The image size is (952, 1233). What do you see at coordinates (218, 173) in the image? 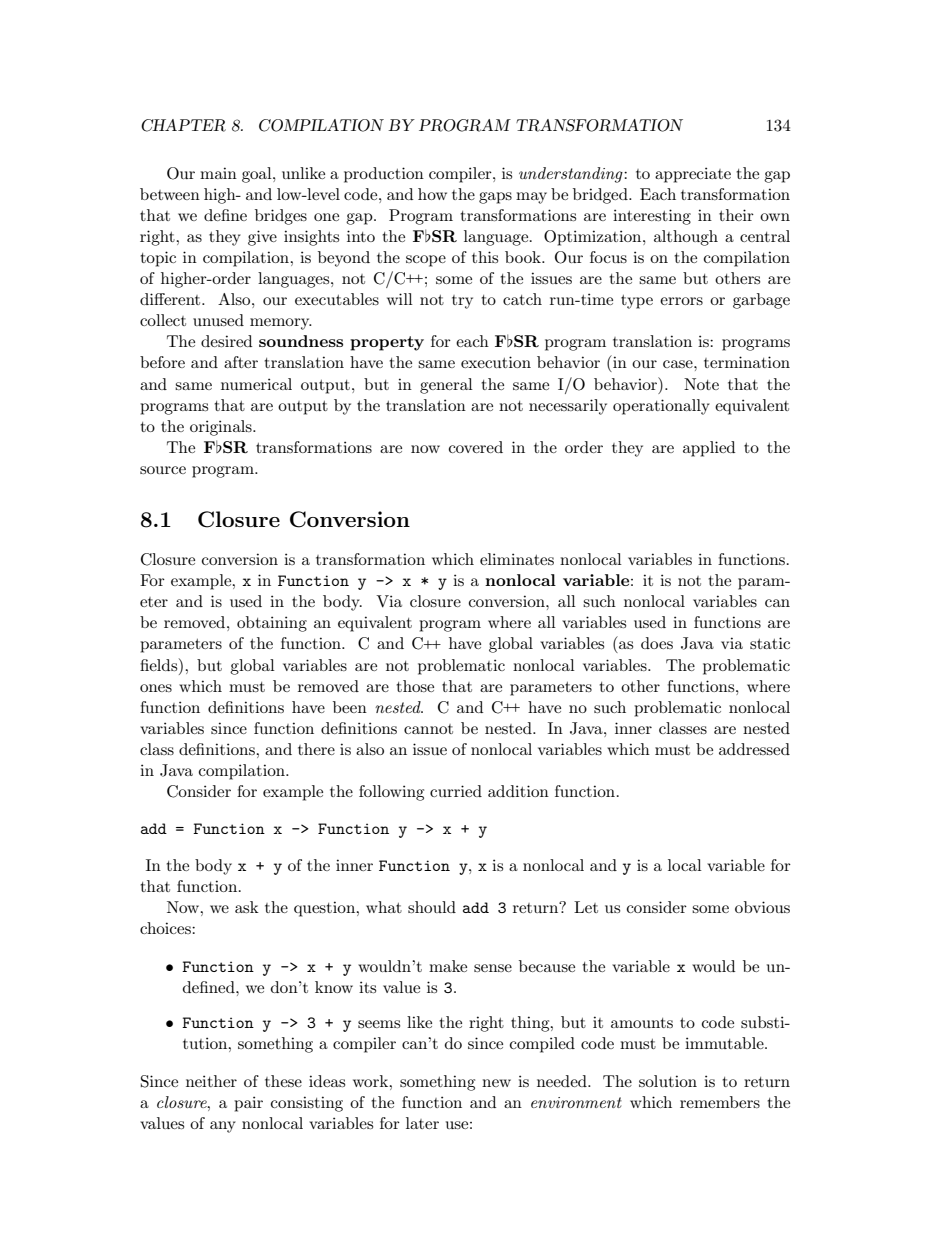
I see `main` at bounding box center [218, 173].
